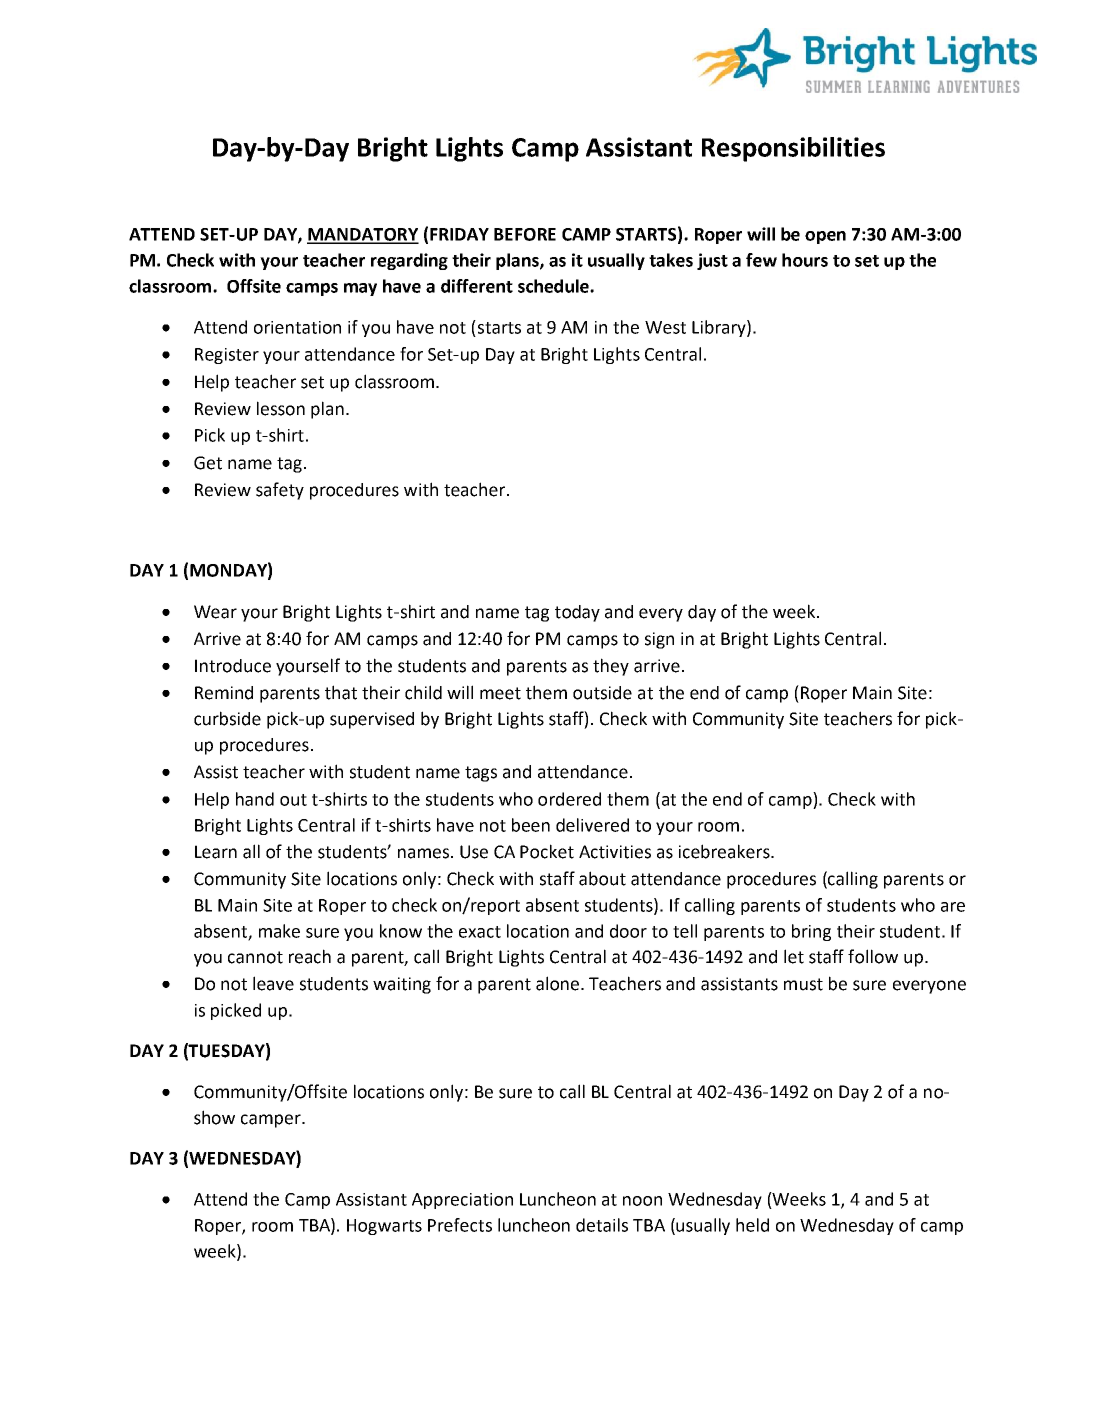 The width and height of the page is (1097, 1420). Describe the element at coordinates (793, 149) in the page. I see `Responsibilities` at that location.
